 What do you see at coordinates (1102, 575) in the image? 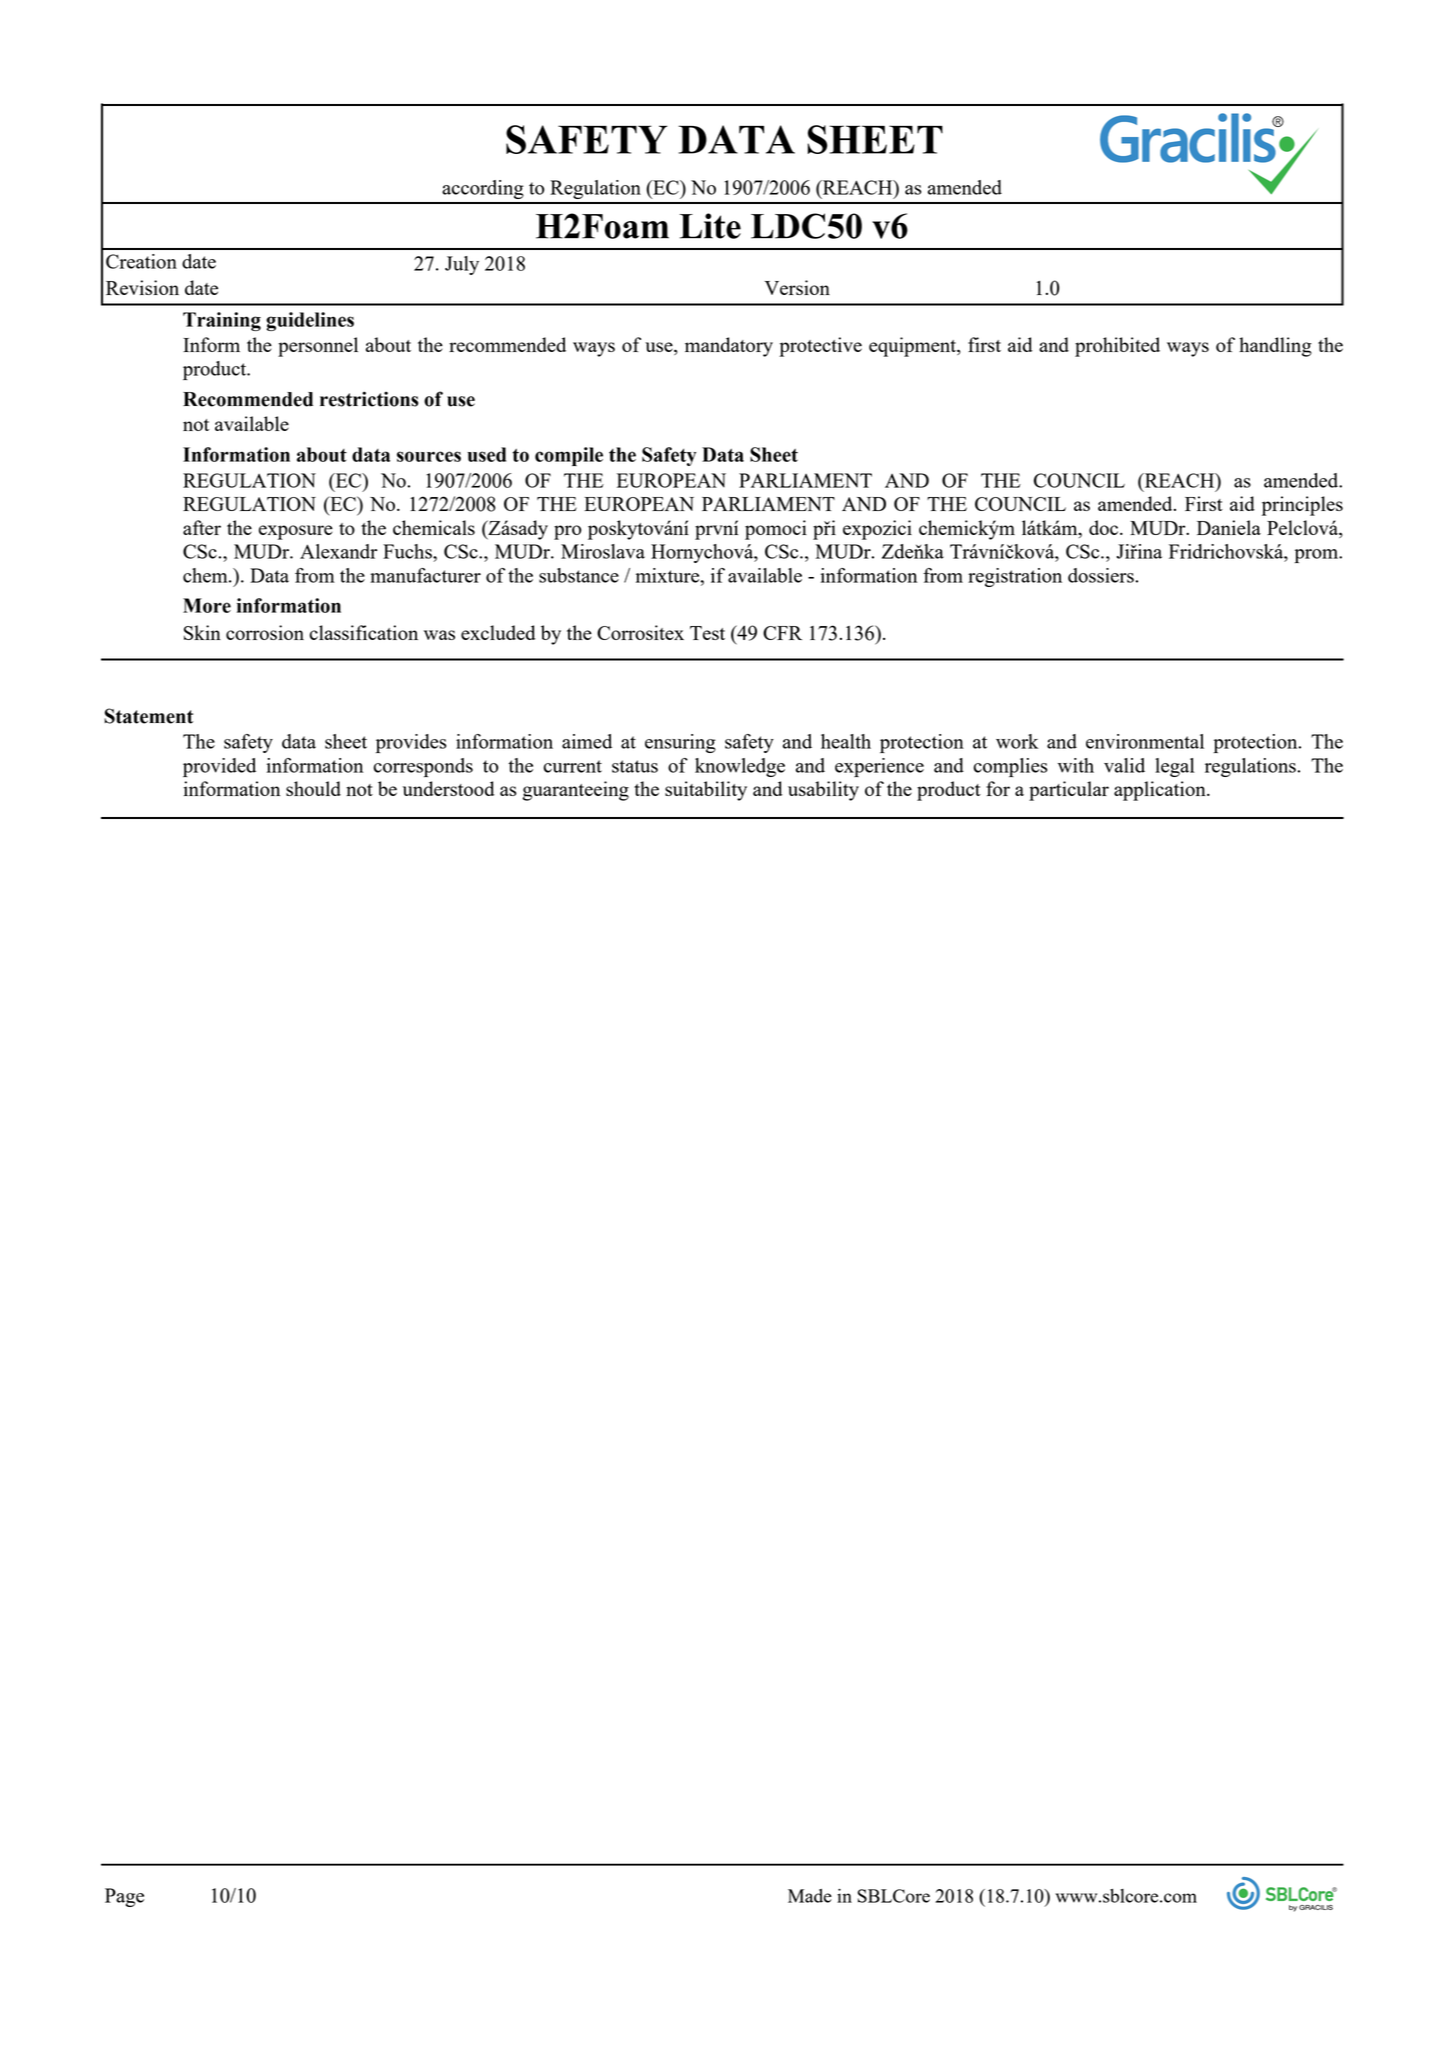
I see `dossiers` at bounding box center [1102, 575].
